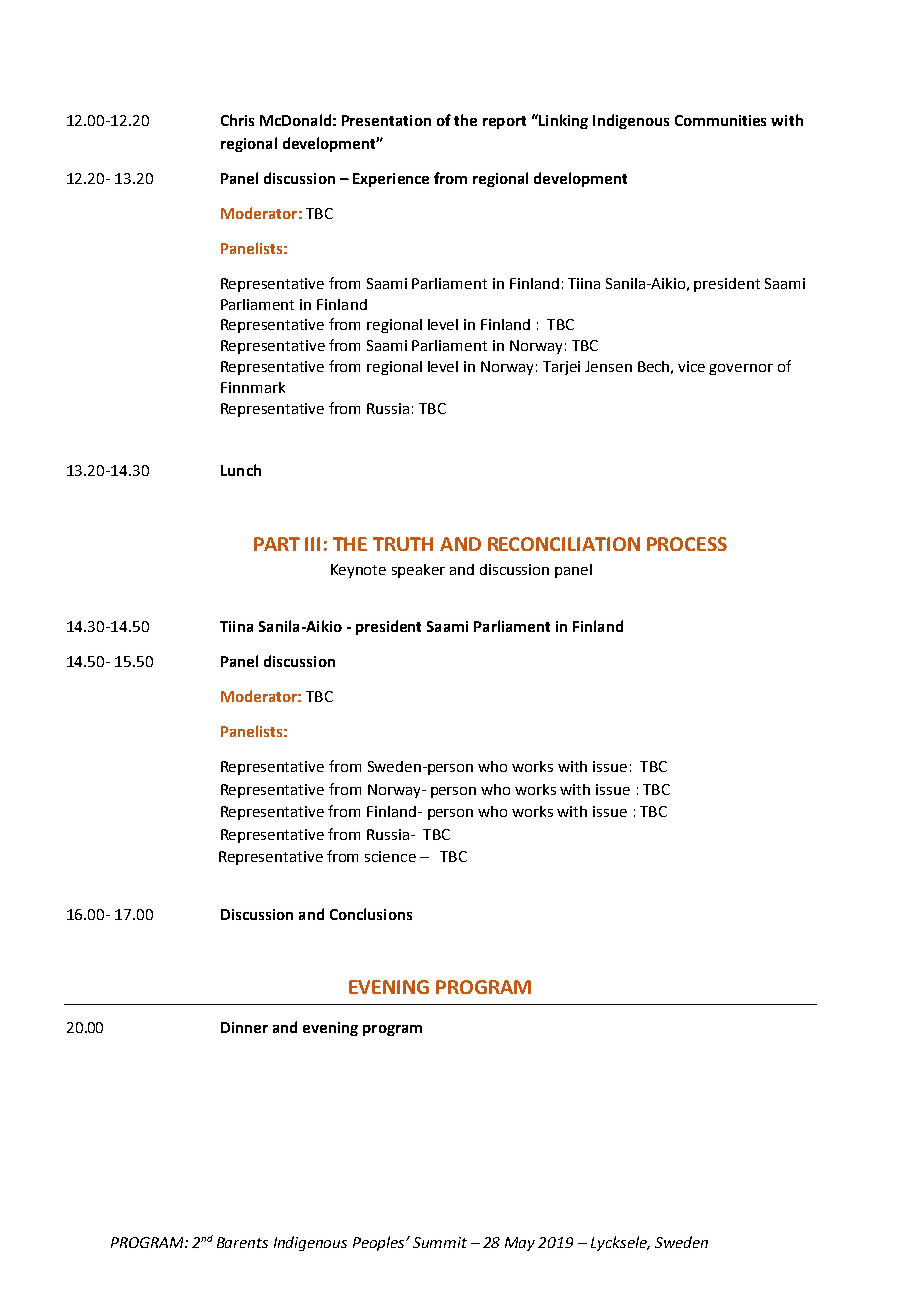  I want to click on May, so click(520, 1244).
